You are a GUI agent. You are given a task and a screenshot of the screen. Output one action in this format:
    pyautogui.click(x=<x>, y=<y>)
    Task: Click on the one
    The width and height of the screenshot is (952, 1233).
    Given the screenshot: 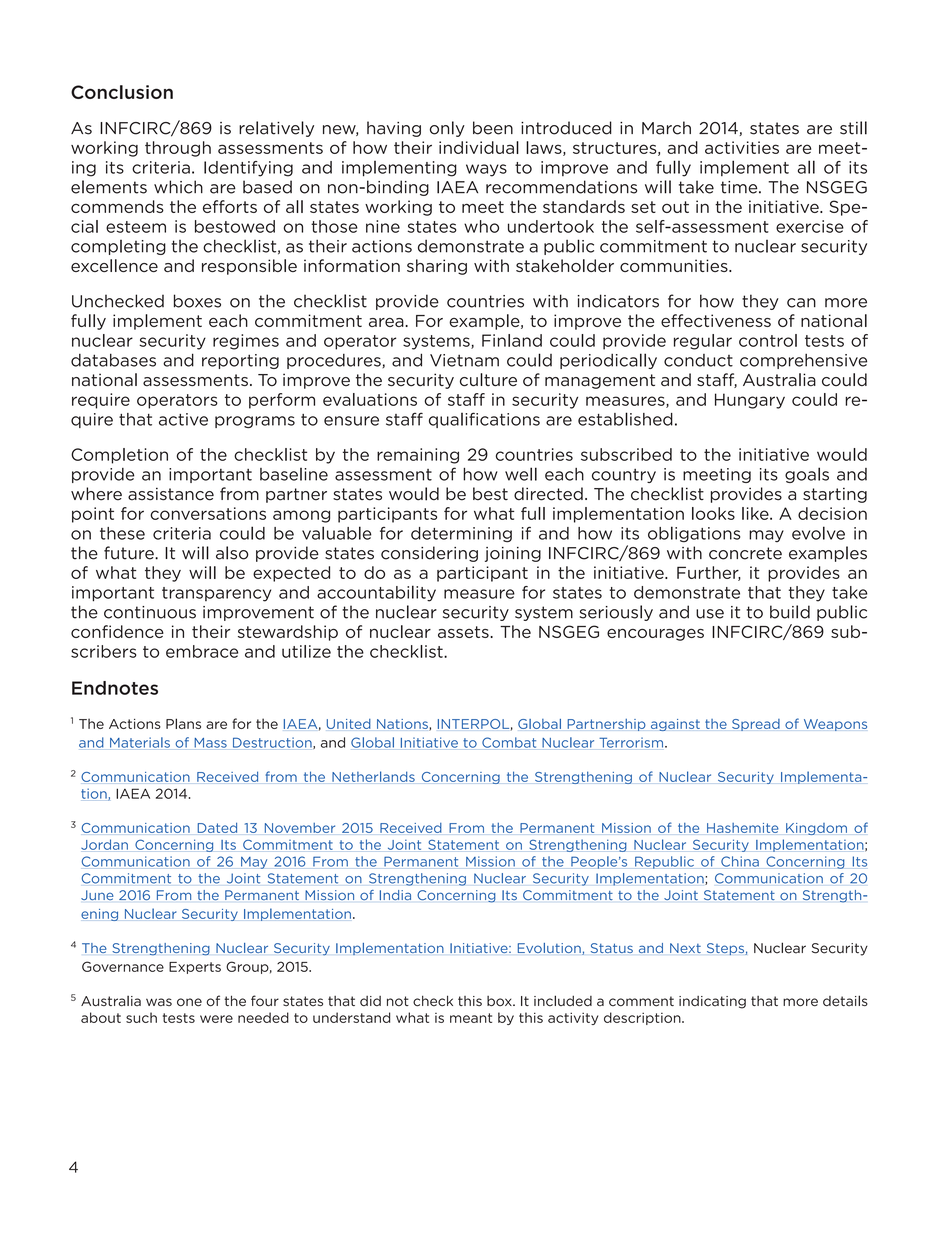 What is the action you would take?
    pyautogui.click(x=189, y=1002)
